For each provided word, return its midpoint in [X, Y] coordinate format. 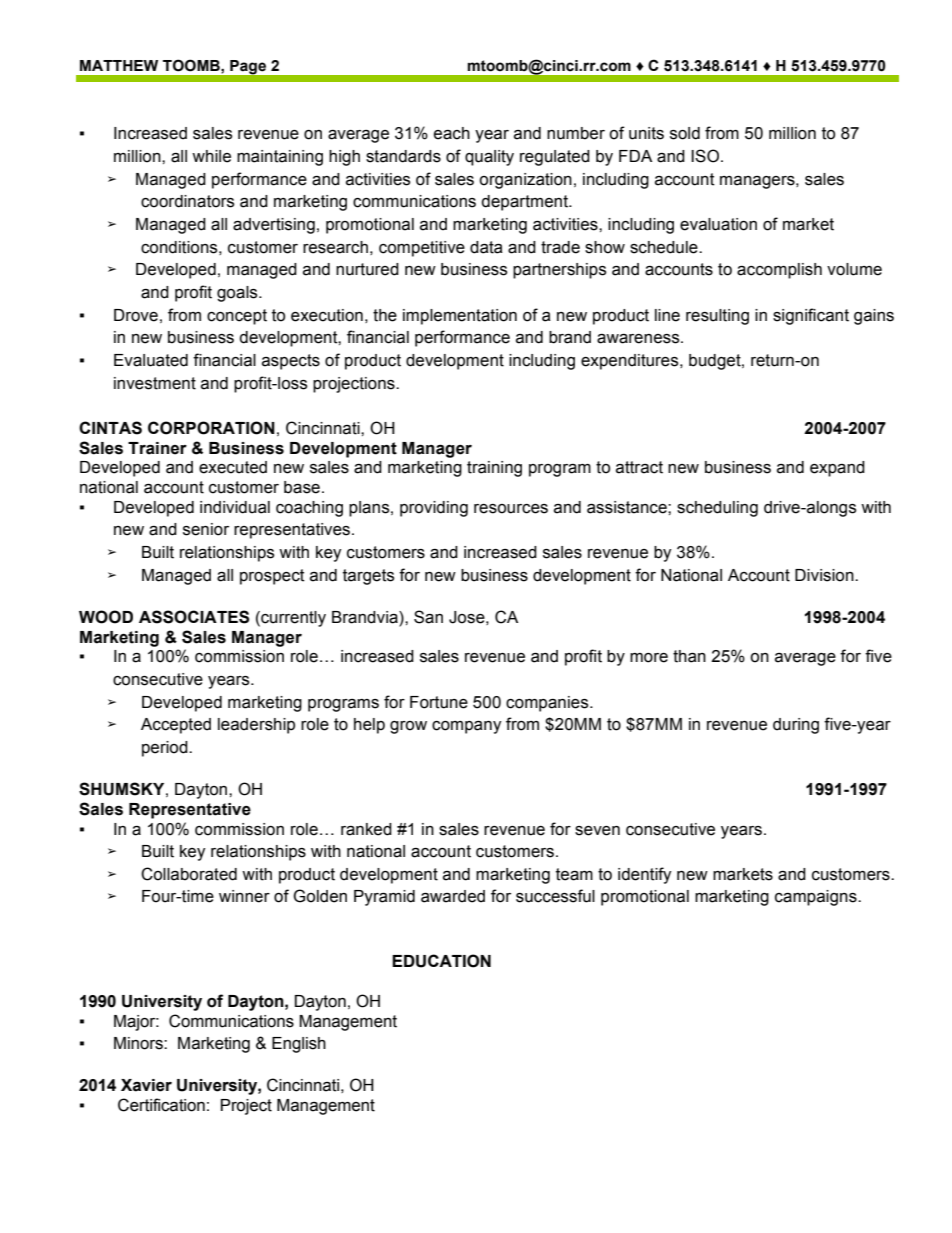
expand [837, 469]
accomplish [779, 271]
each [452, 133]
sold [685, 133]
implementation [460, 317]
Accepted [176, 726]
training [494, 469]
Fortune [439, 702]
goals [238, 294]
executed [233, 467]
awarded [453, 896]
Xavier [146, 1085]
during [796, 726]
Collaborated [189, 874]
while [211, 156]
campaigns [817, 898]
